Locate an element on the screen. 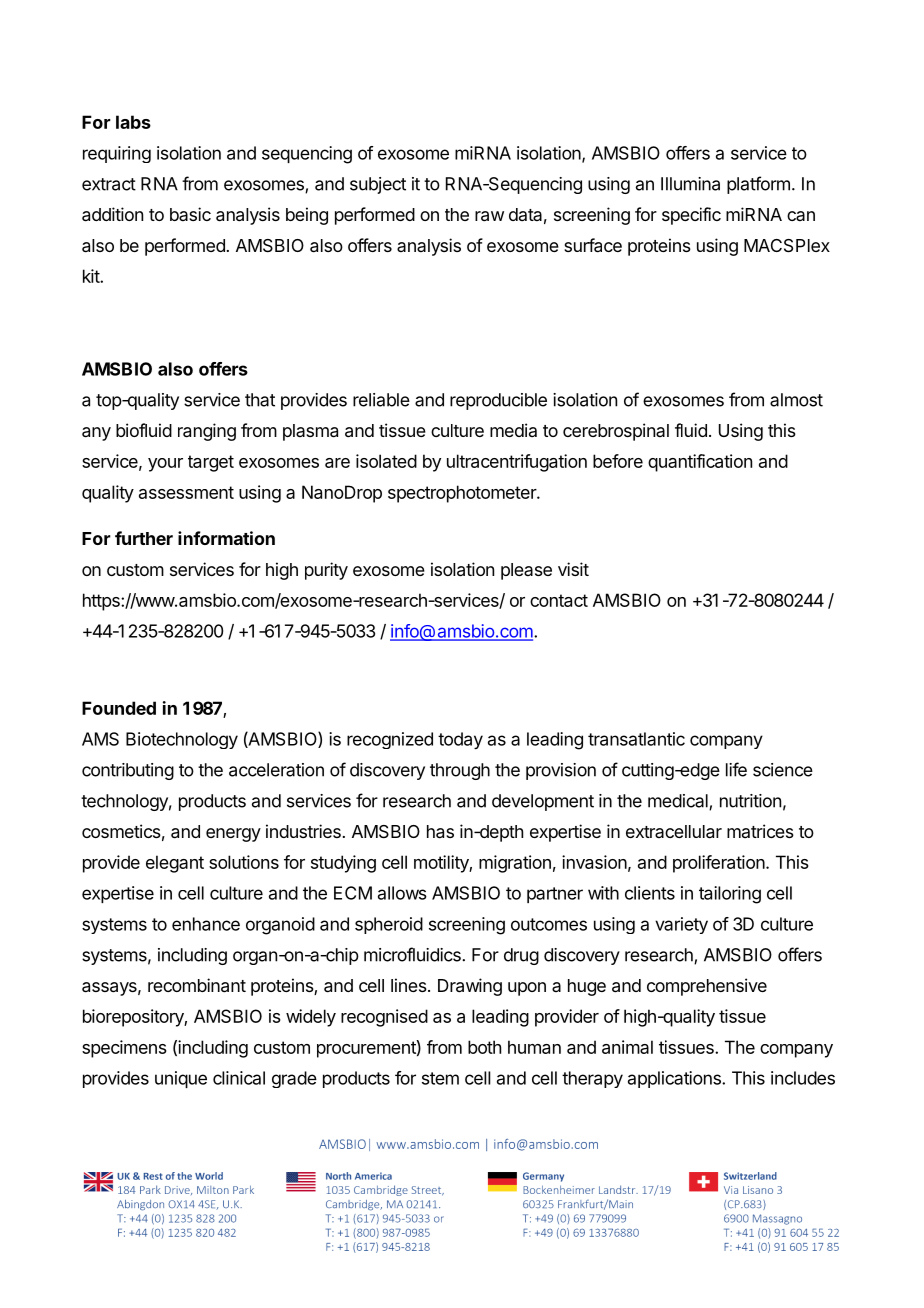 The height and width of the screenshot is (1308, 924). Illumina is located at coordinates (690, 184).
